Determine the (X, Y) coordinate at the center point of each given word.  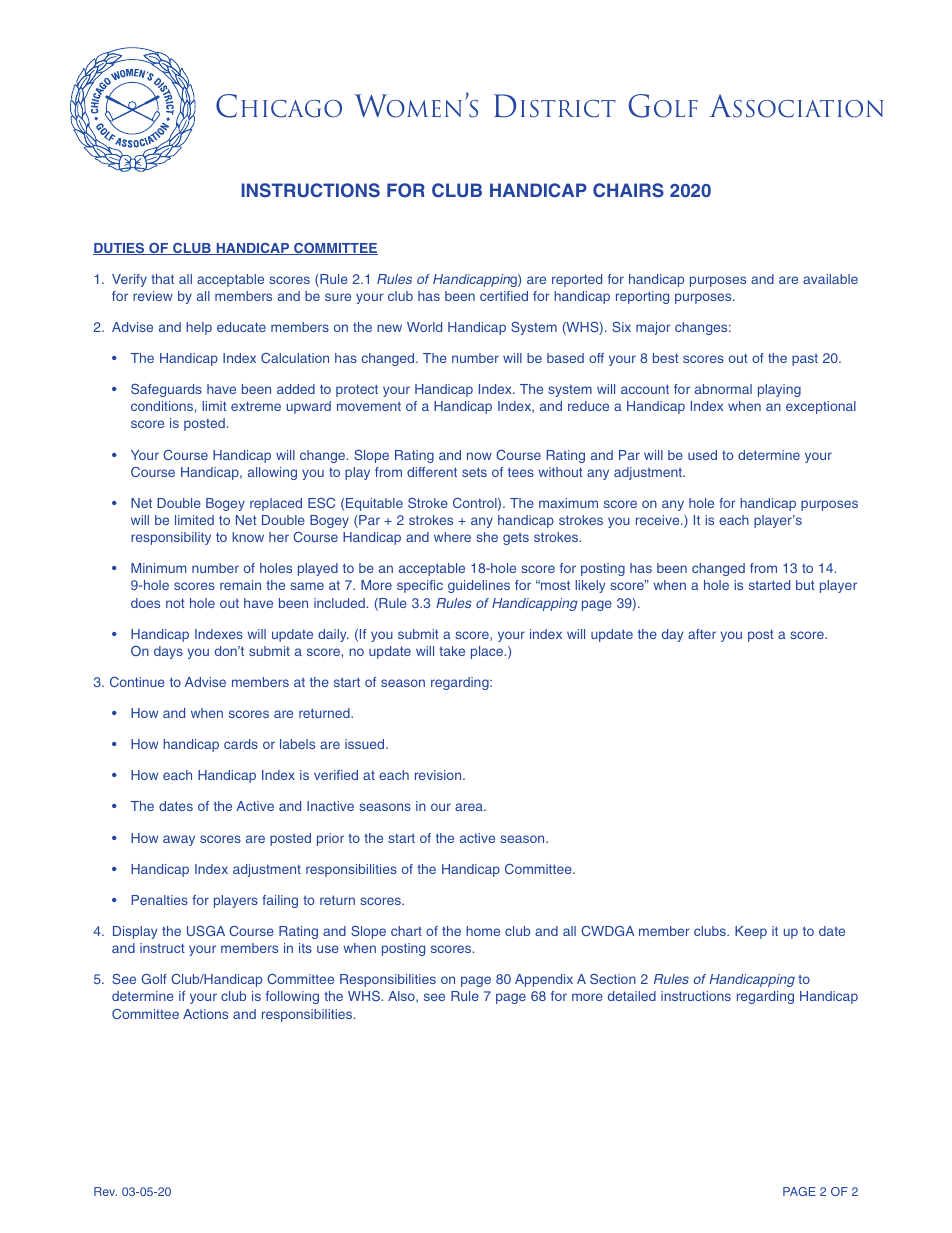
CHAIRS (628, 190)
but (805, 585)
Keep (751, 932)
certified (504, 296)
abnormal (723, 389)
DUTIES (120, 249)
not (175, 603)
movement (369, 406)
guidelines (479, 586)
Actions (205, 1014)
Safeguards (166, 390)
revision (439, 775)
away (179, 840)
